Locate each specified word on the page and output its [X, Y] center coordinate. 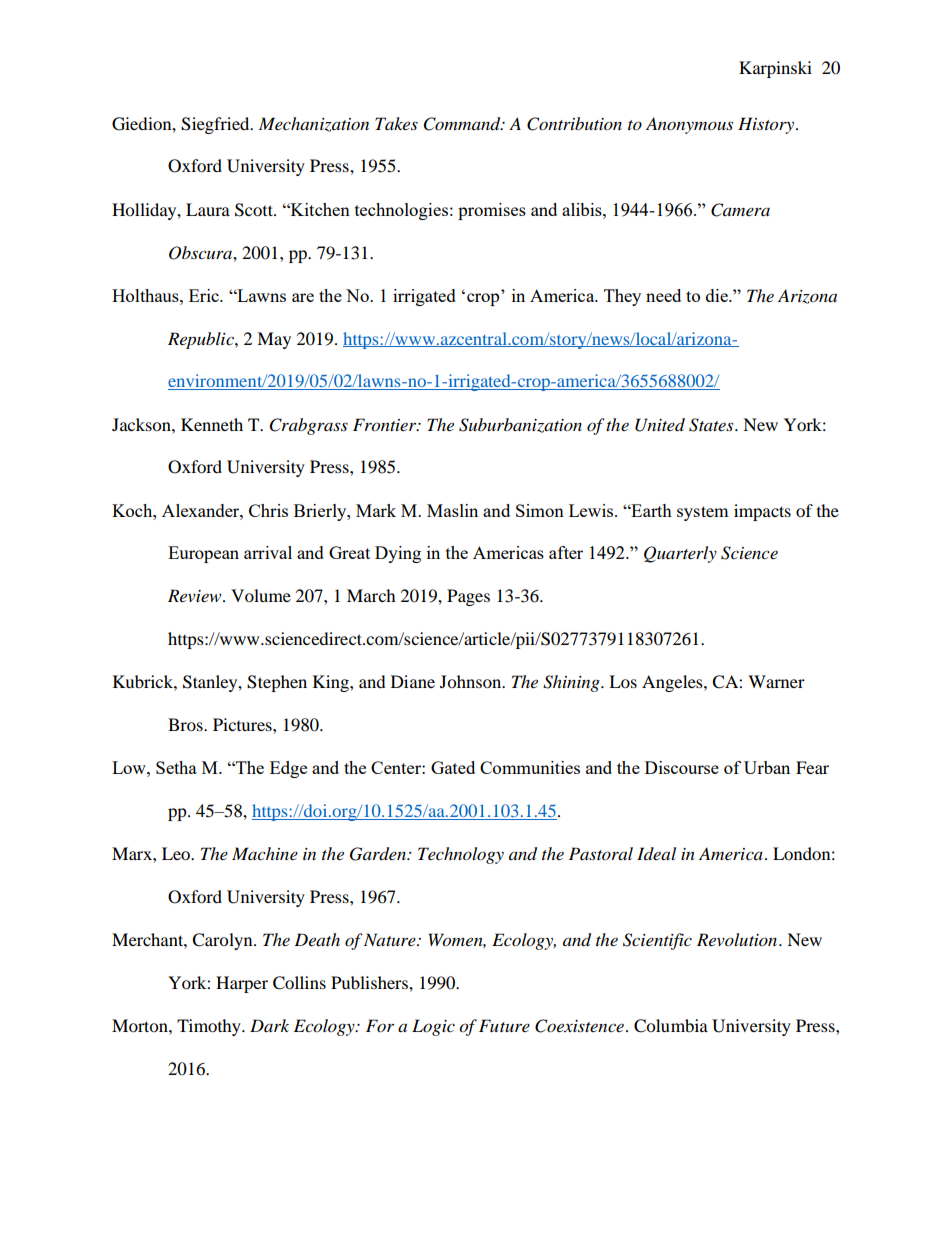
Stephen [277, 683]
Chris [268, 510]
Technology [461, 855]
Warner [776, 681]
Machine [265, 853]
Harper [242, 984]
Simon [540, 510]
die [718, 295]
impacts [762, 512]
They [622, 297]
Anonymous [689, 125]
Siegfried [216, 125]
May [274, 340]
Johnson [472, 681]
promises [492, 211]
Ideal [656, 853]
